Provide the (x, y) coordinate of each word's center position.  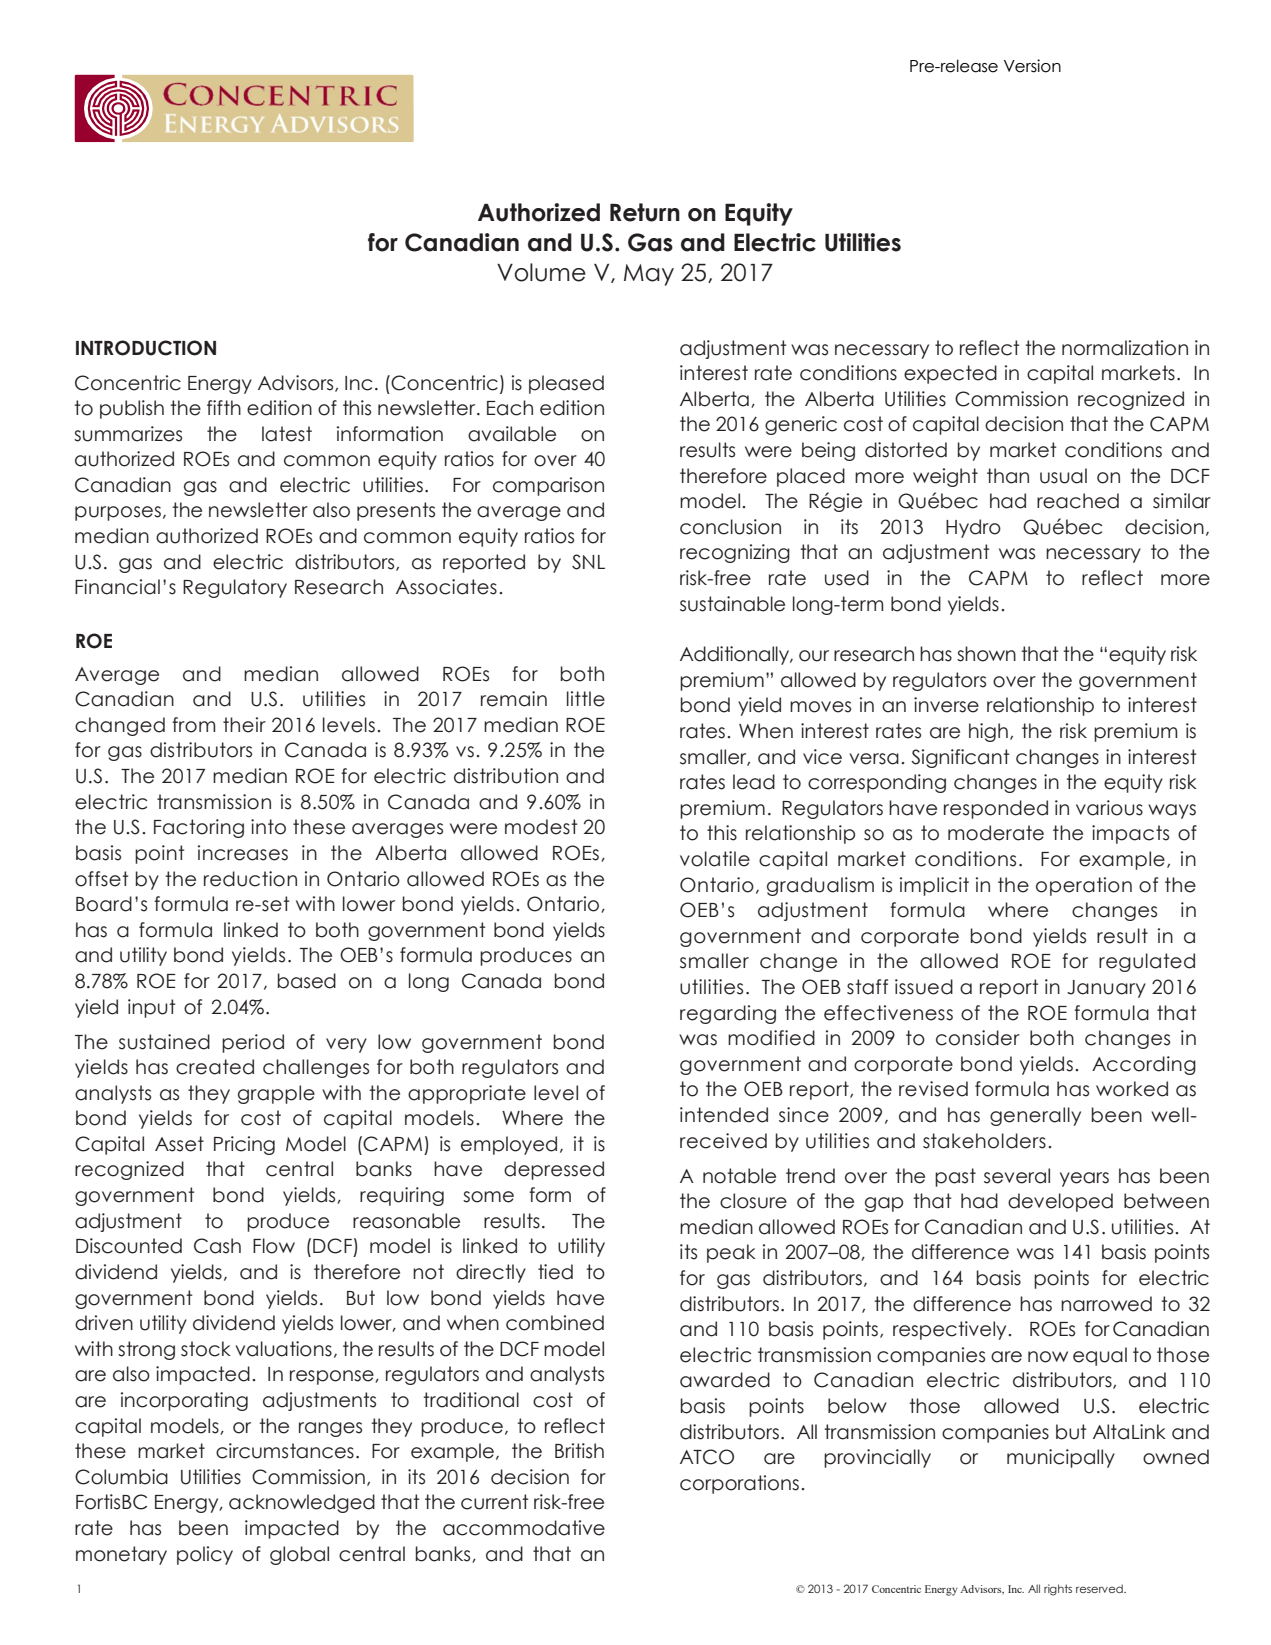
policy (205, 1555)
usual (1063, 476)
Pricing (244, 1145)
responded (996, 809)
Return (645, 212)
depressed (554, 1170)
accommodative (524, 1528)
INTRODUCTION (146, 348)
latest (287, 434)
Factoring (199, 828)
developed (1060, 1202)
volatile (715, 859)
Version (1032, 66)
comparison (548, 486)
